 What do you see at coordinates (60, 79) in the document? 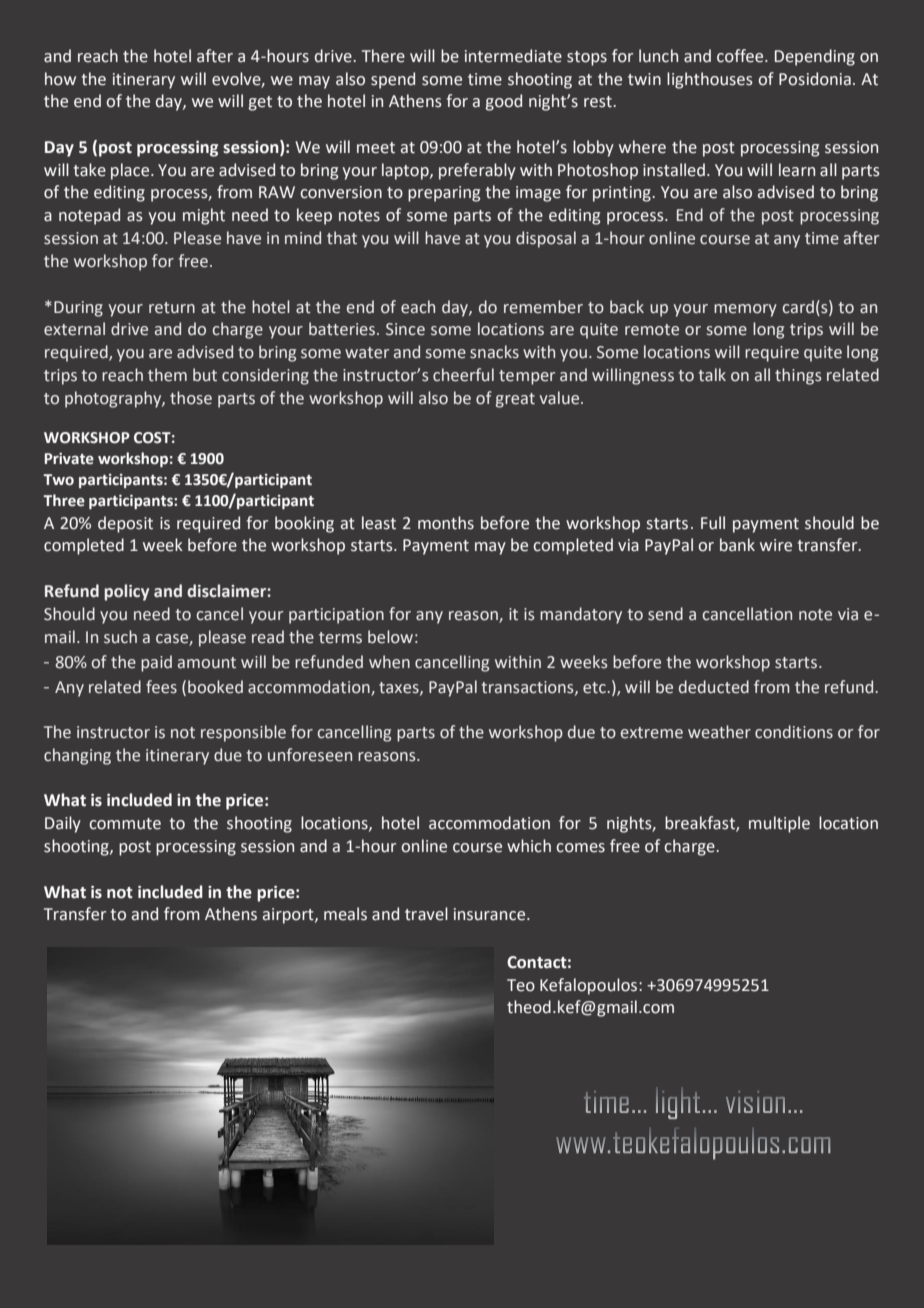
I see `how` at bounding box center [60, 79].
